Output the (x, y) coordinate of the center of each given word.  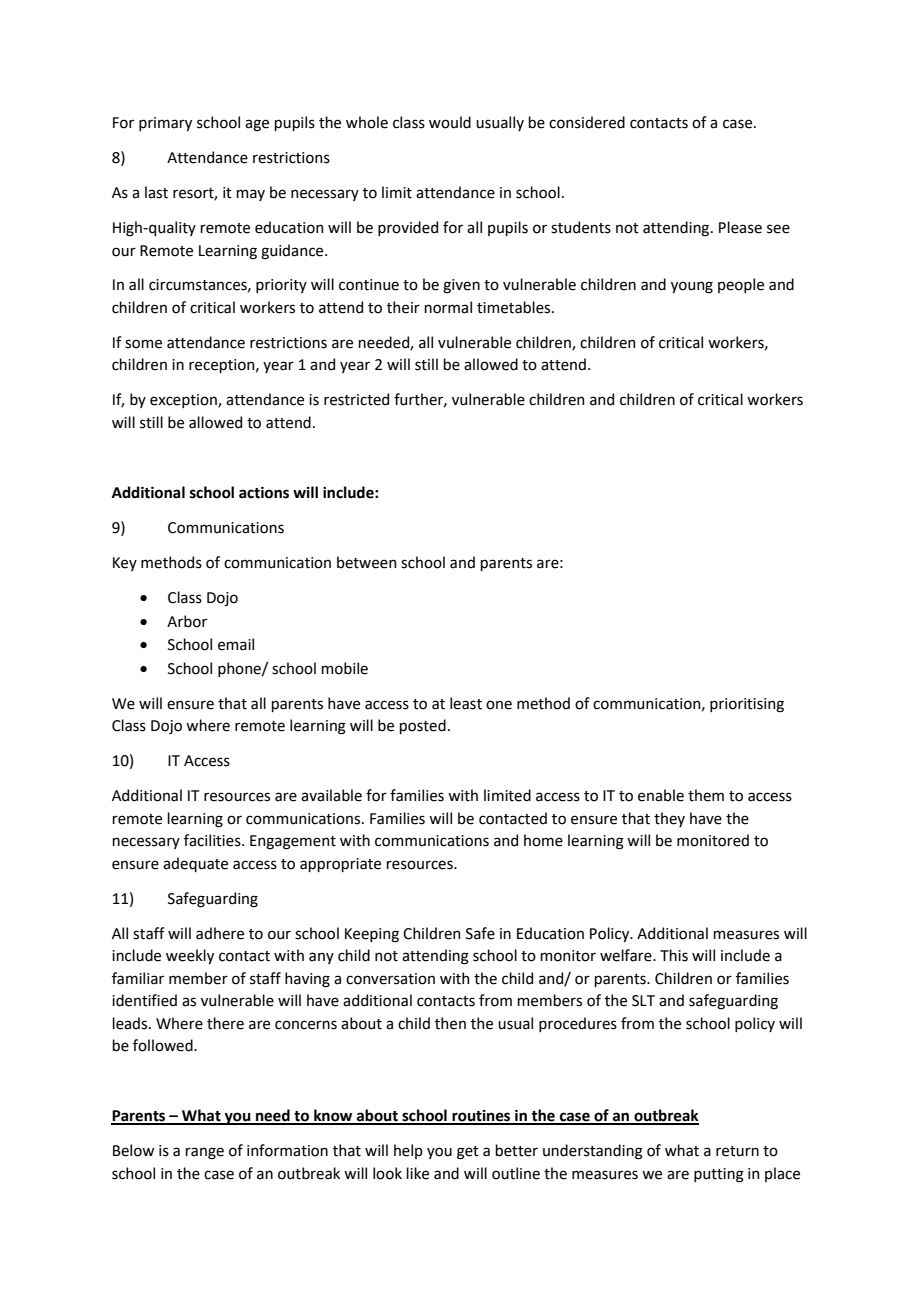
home (543, 840)
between (366, 562)
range (204, 1153)
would (450, 122)
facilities (213, 840)
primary (165, 124)
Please (740, 227)
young (692, 287)
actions (264, 493)
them (706, 795)
